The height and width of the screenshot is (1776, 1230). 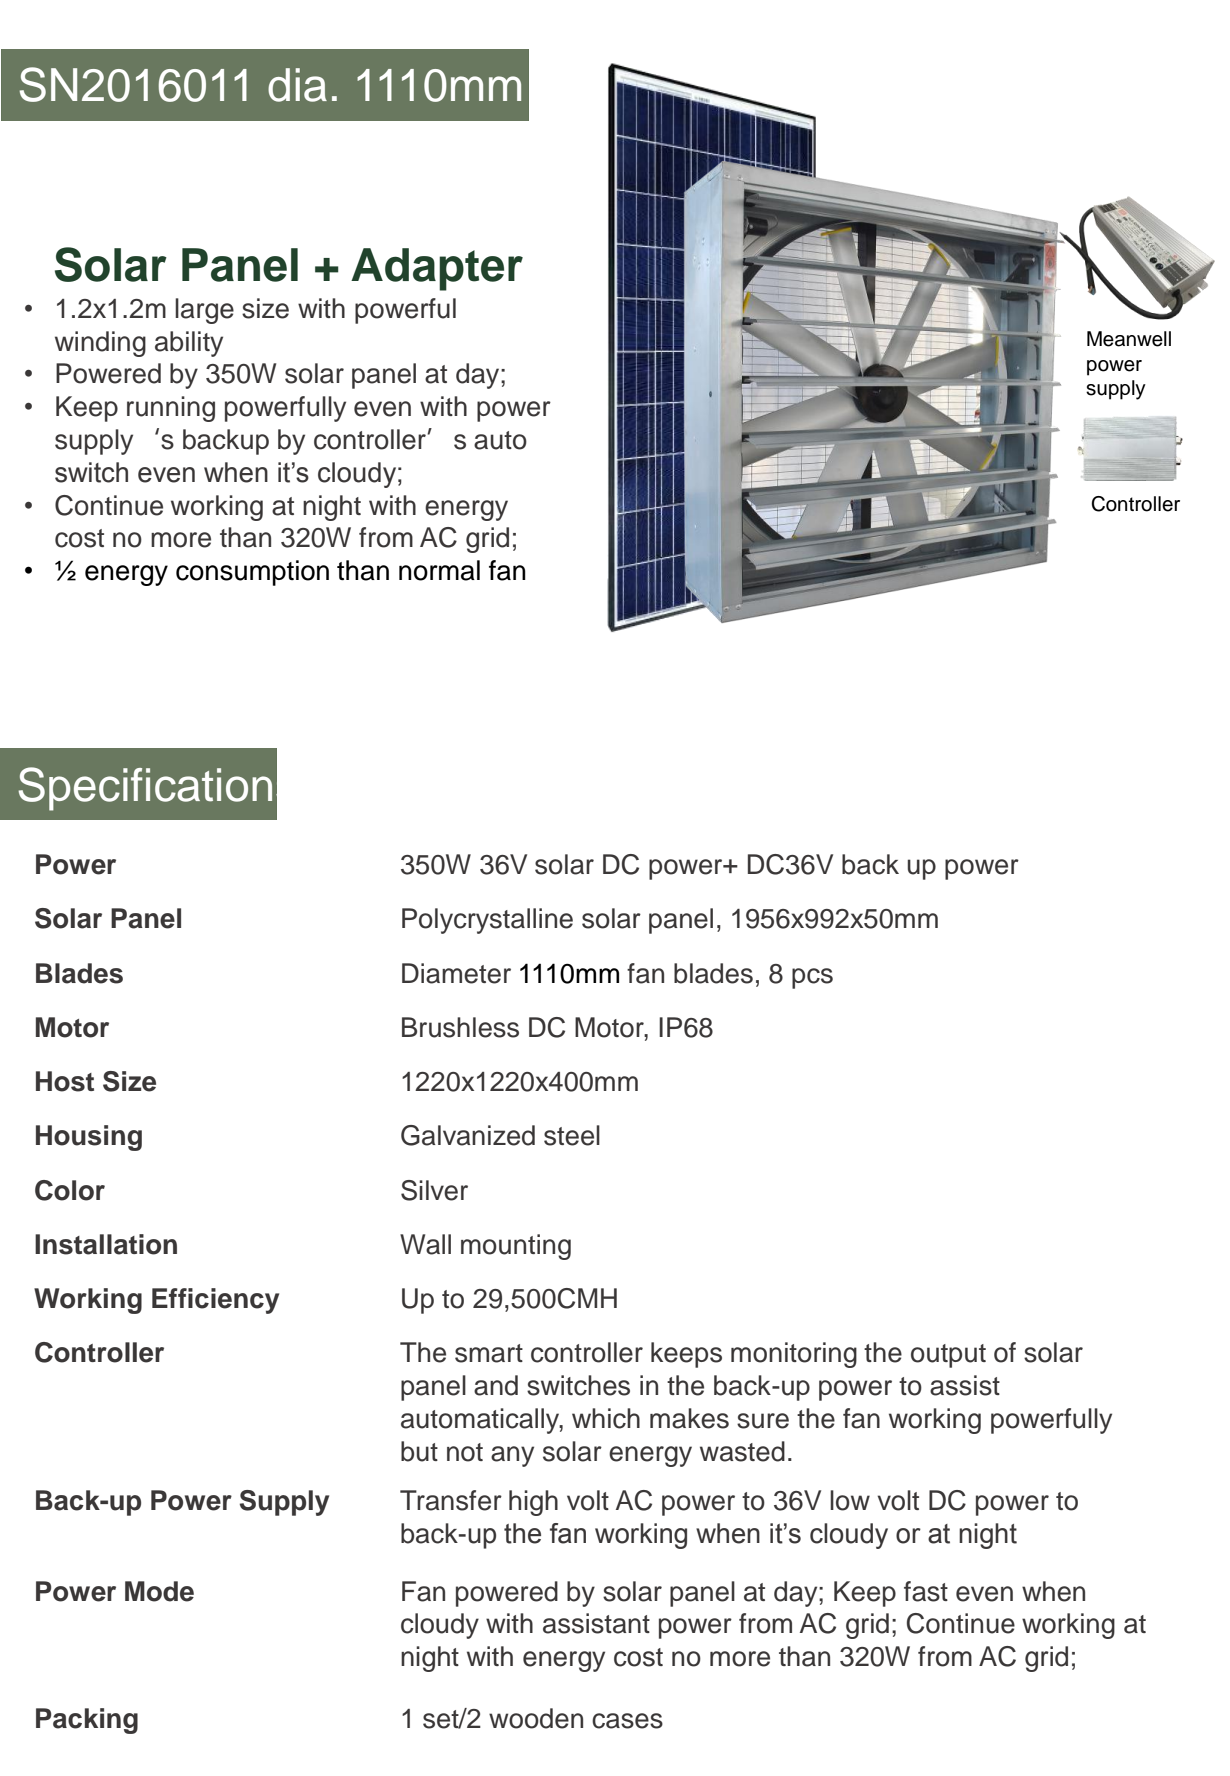 I want to click on large, so click(x=204, y=311).
